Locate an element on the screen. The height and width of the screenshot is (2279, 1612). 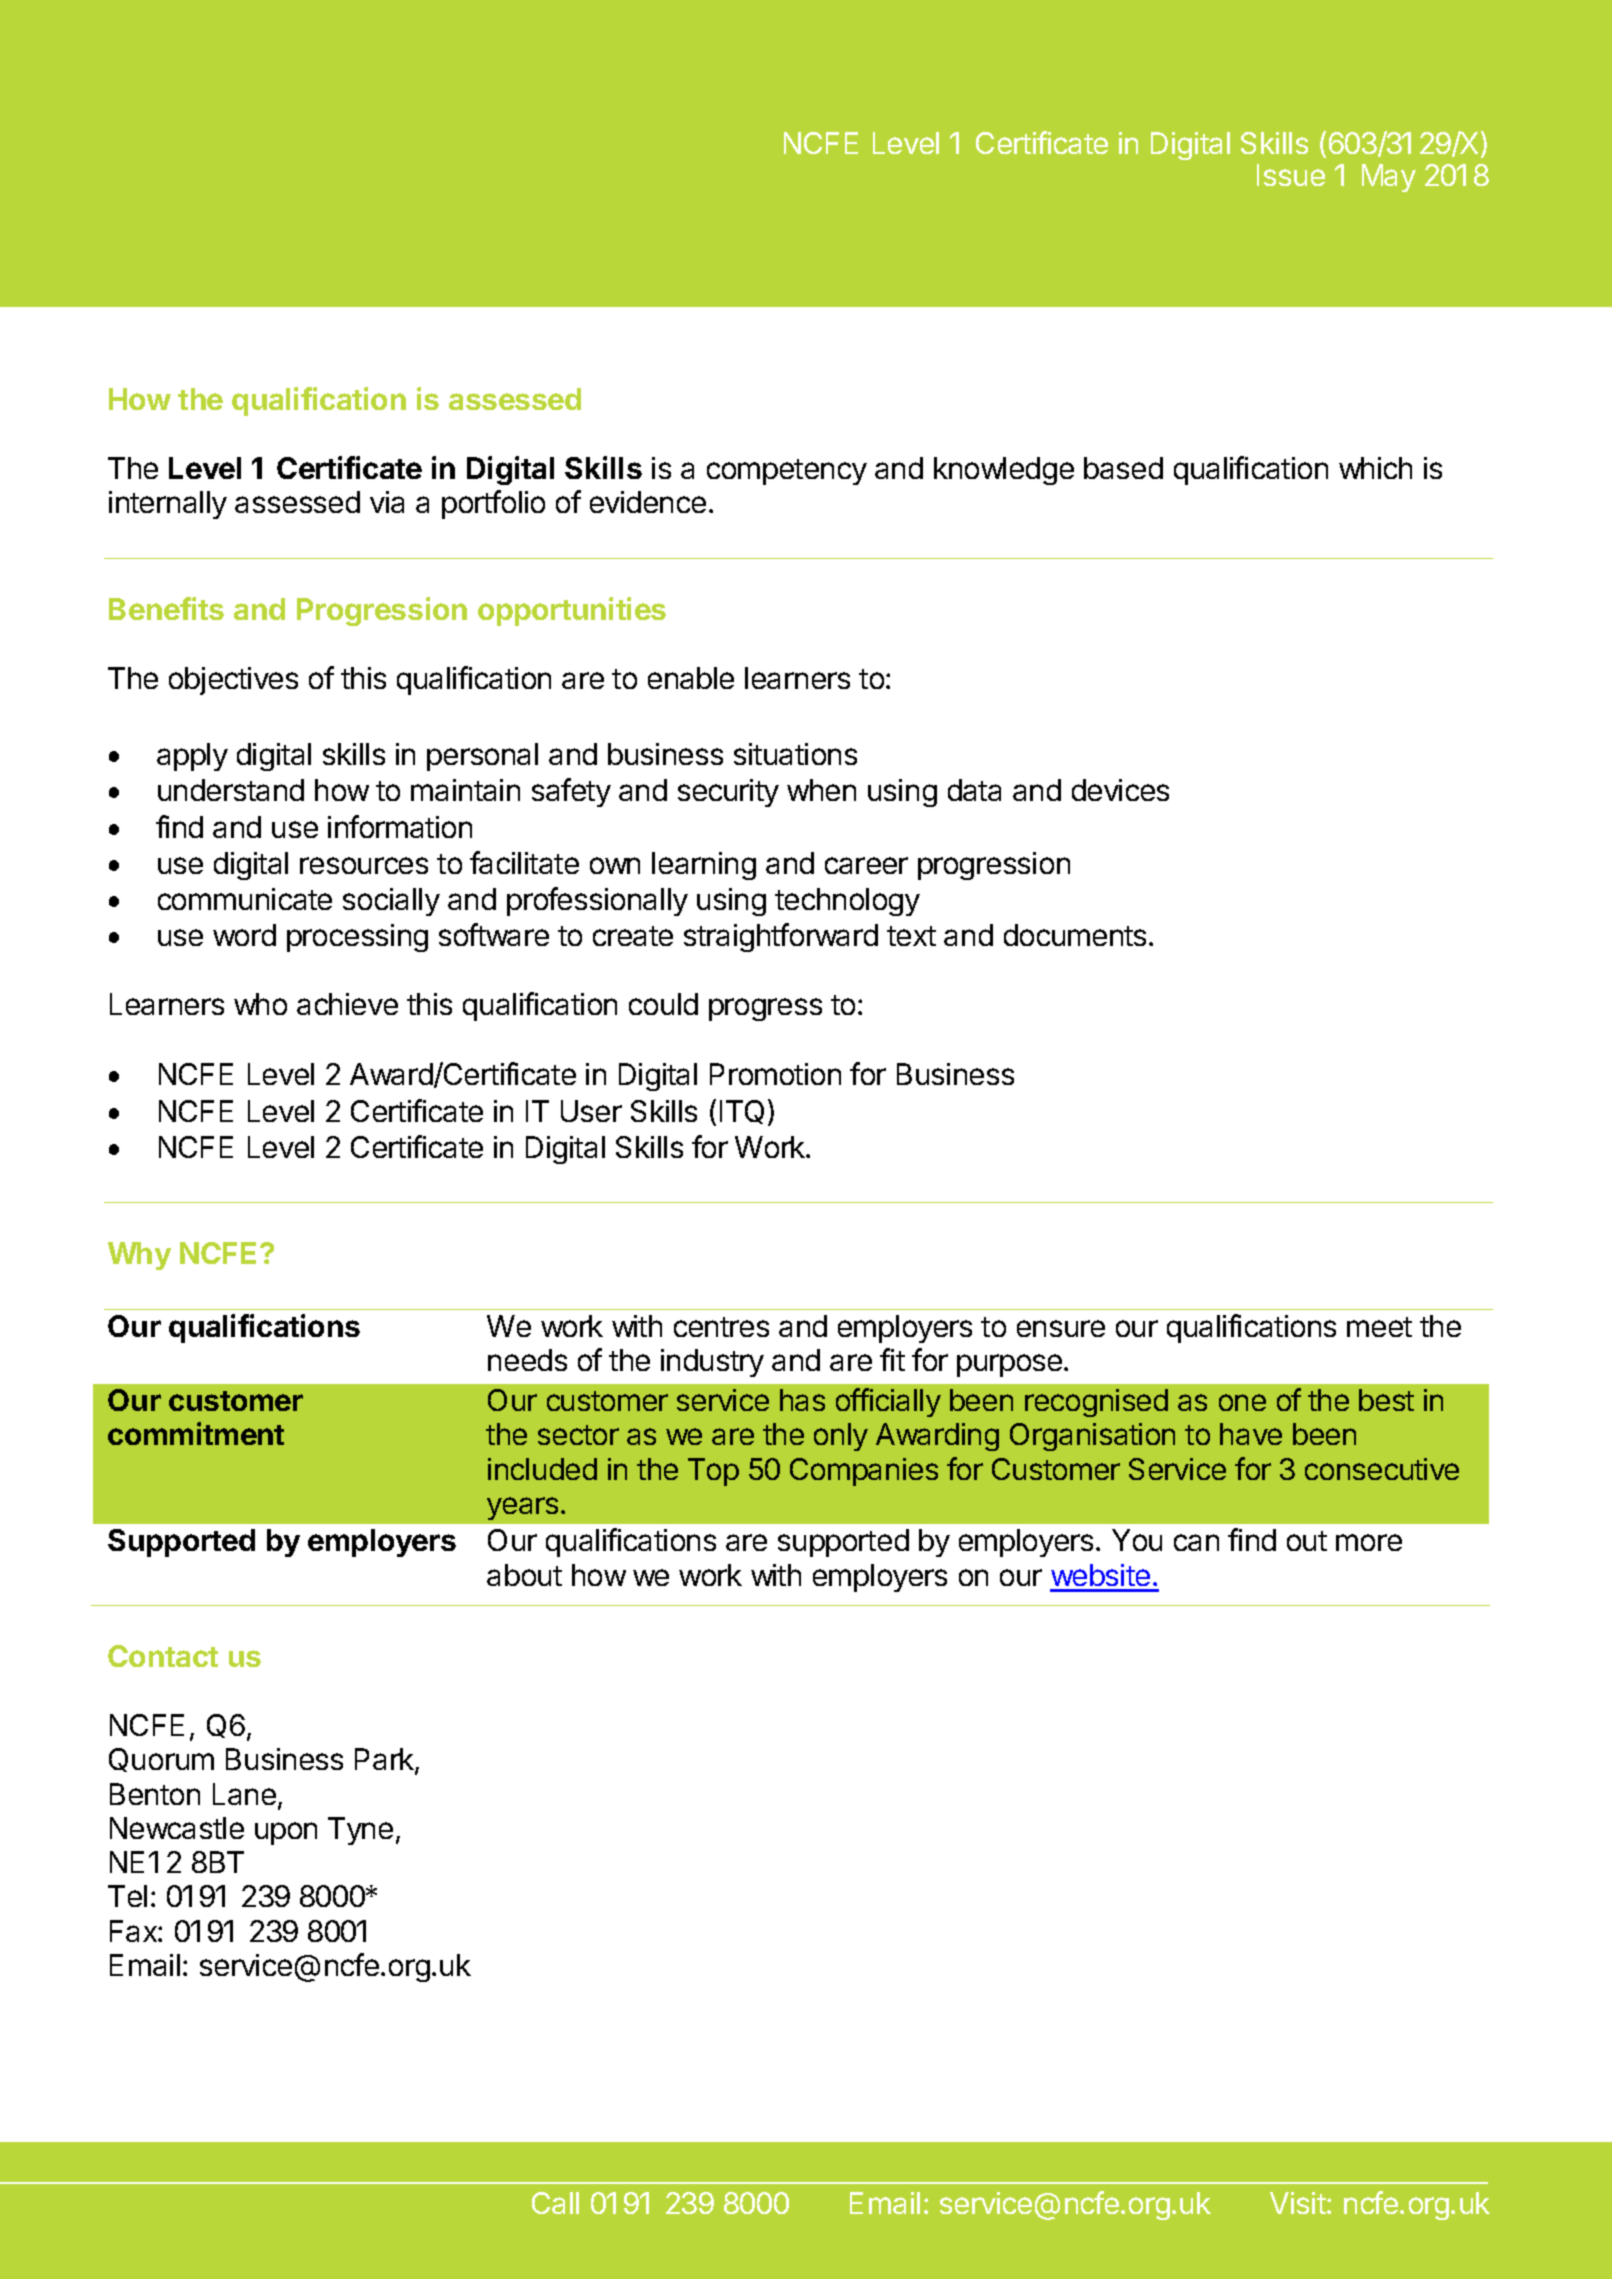
meet is located at coordinates (1379, 1327).
